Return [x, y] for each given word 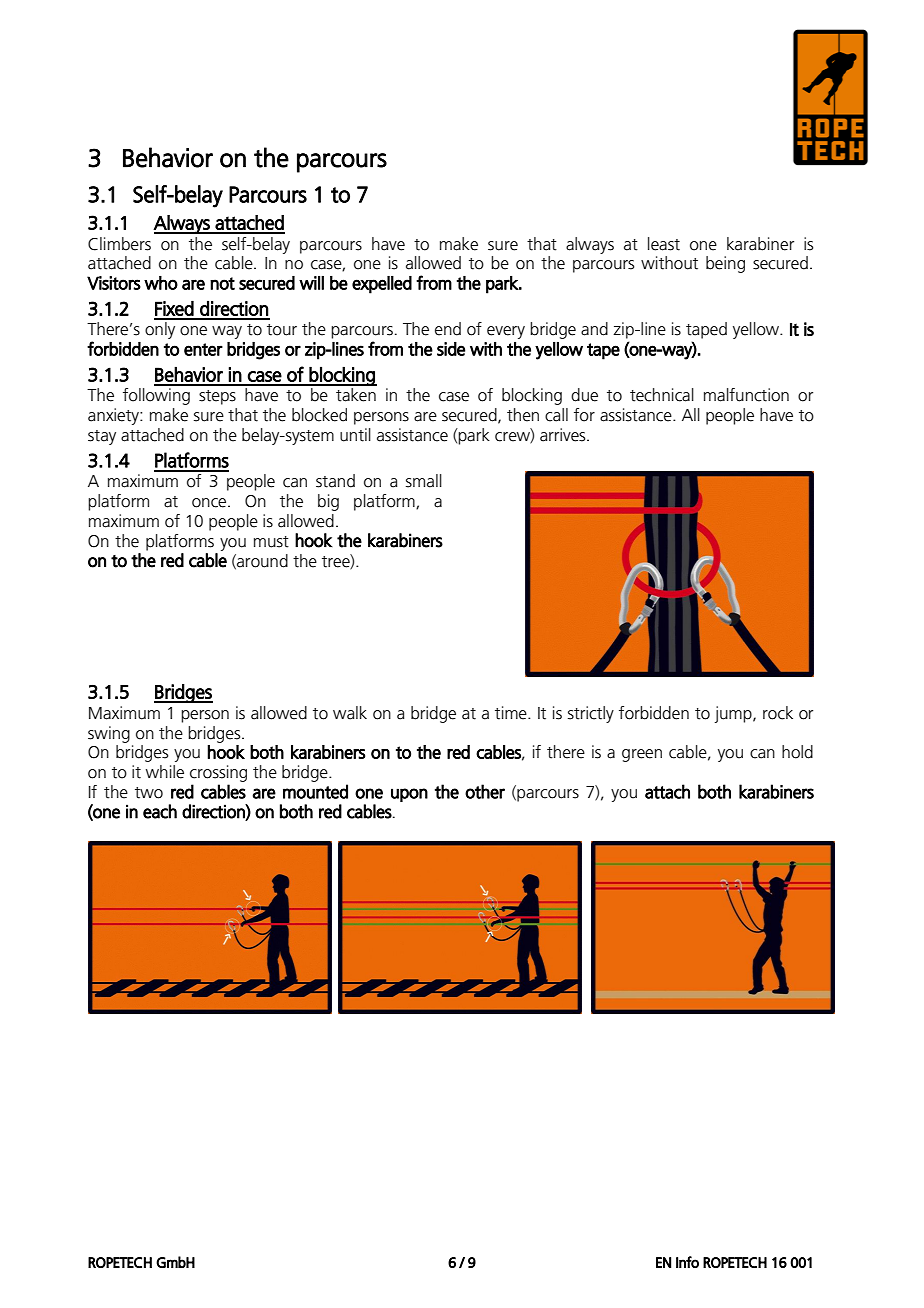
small [424, 481]
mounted [315, 791]
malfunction [746, 395]
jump [734, 714]
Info [687, 1262]
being [725, 264]
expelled [382, 285]
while [165, 772]
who [161, 283]
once [210, 503]
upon [409, 795]
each [160, 811]
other [485, 791]
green [642, 755]
